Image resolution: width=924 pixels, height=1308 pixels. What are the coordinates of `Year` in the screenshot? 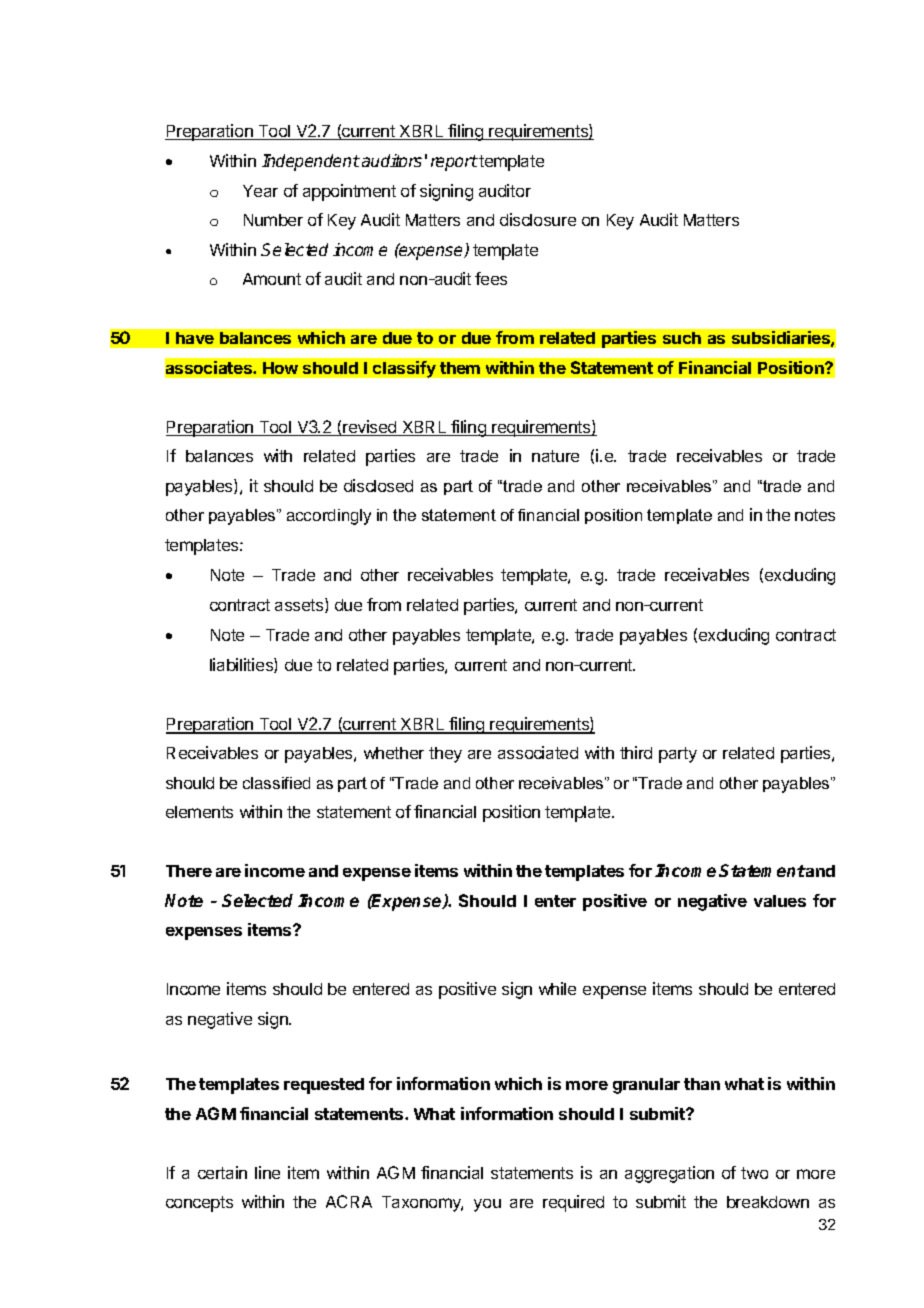 It's located at (260, 191).
